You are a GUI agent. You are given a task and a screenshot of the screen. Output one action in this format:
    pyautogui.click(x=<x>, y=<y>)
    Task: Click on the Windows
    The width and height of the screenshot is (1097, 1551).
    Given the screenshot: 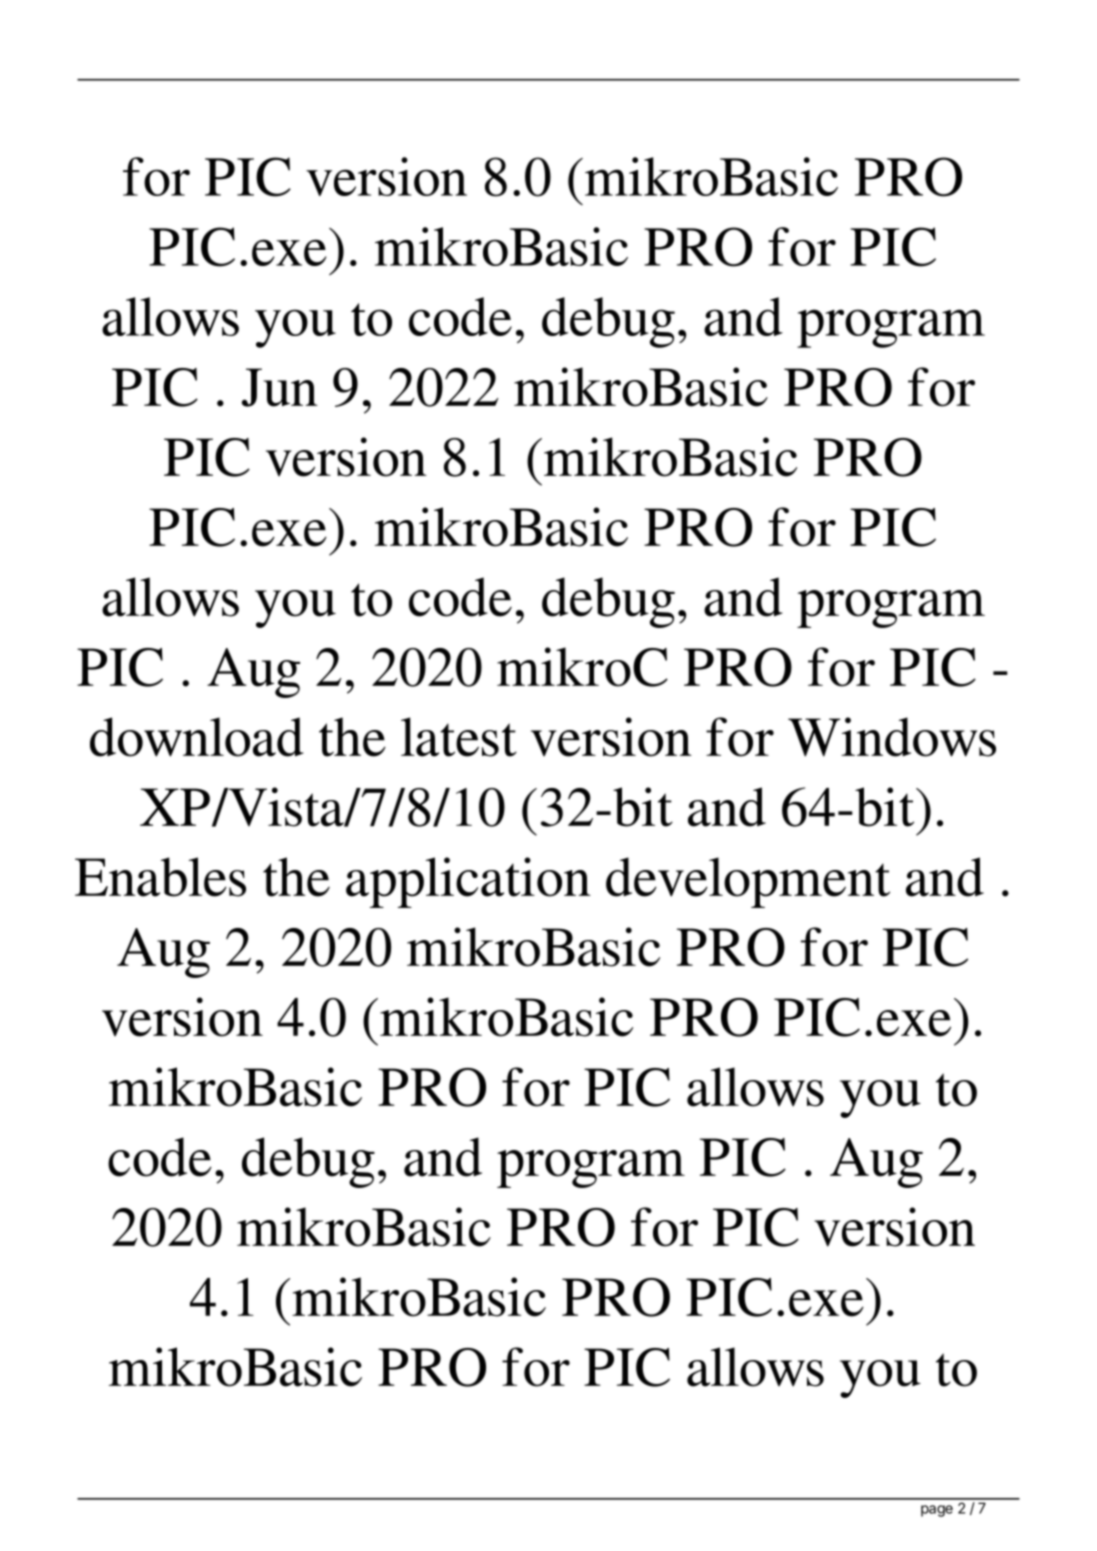 What is the action you would take?
    pyautogui.click(x=892, y=737)
